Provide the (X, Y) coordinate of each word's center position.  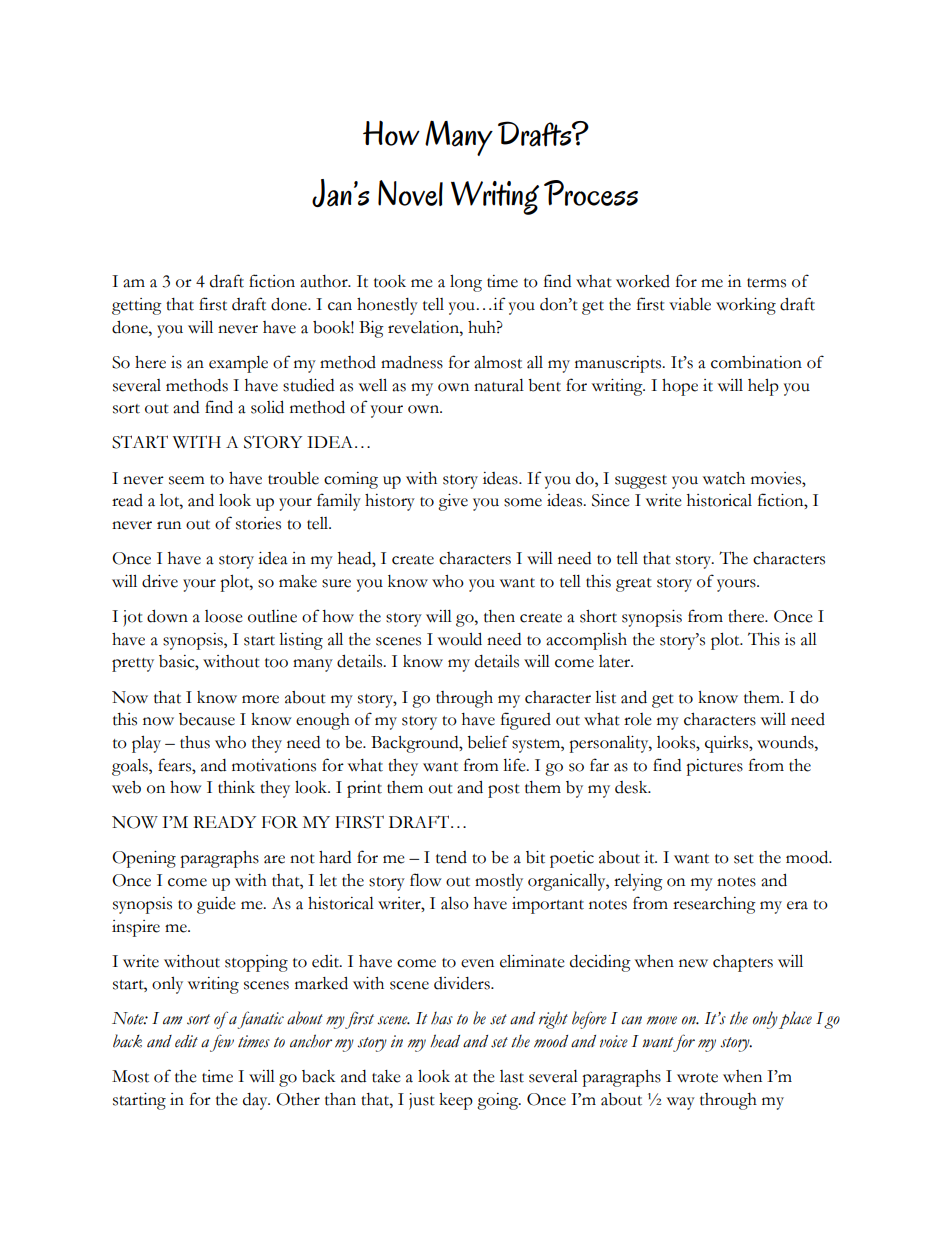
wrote (697, 1078)
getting (137, 306)
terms (766, 283)
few (222, 1043)
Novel (410, 193)
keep (456, 1101)
